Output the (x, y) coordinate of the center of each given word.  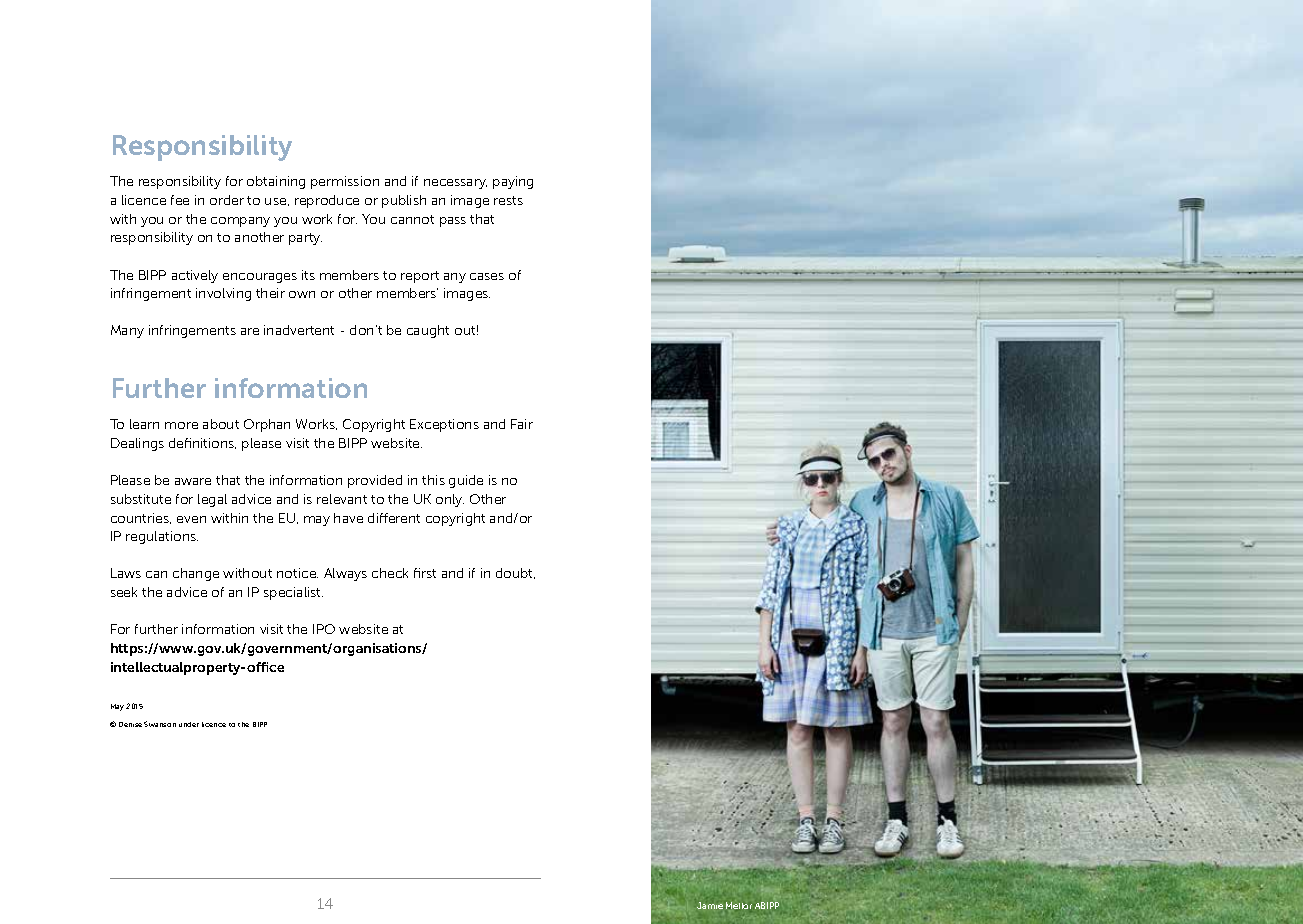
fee (180, 200)
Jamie (710, 905)
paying (513, 182)
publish (404, 201)
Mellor (739, 905)
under (189, 724)
